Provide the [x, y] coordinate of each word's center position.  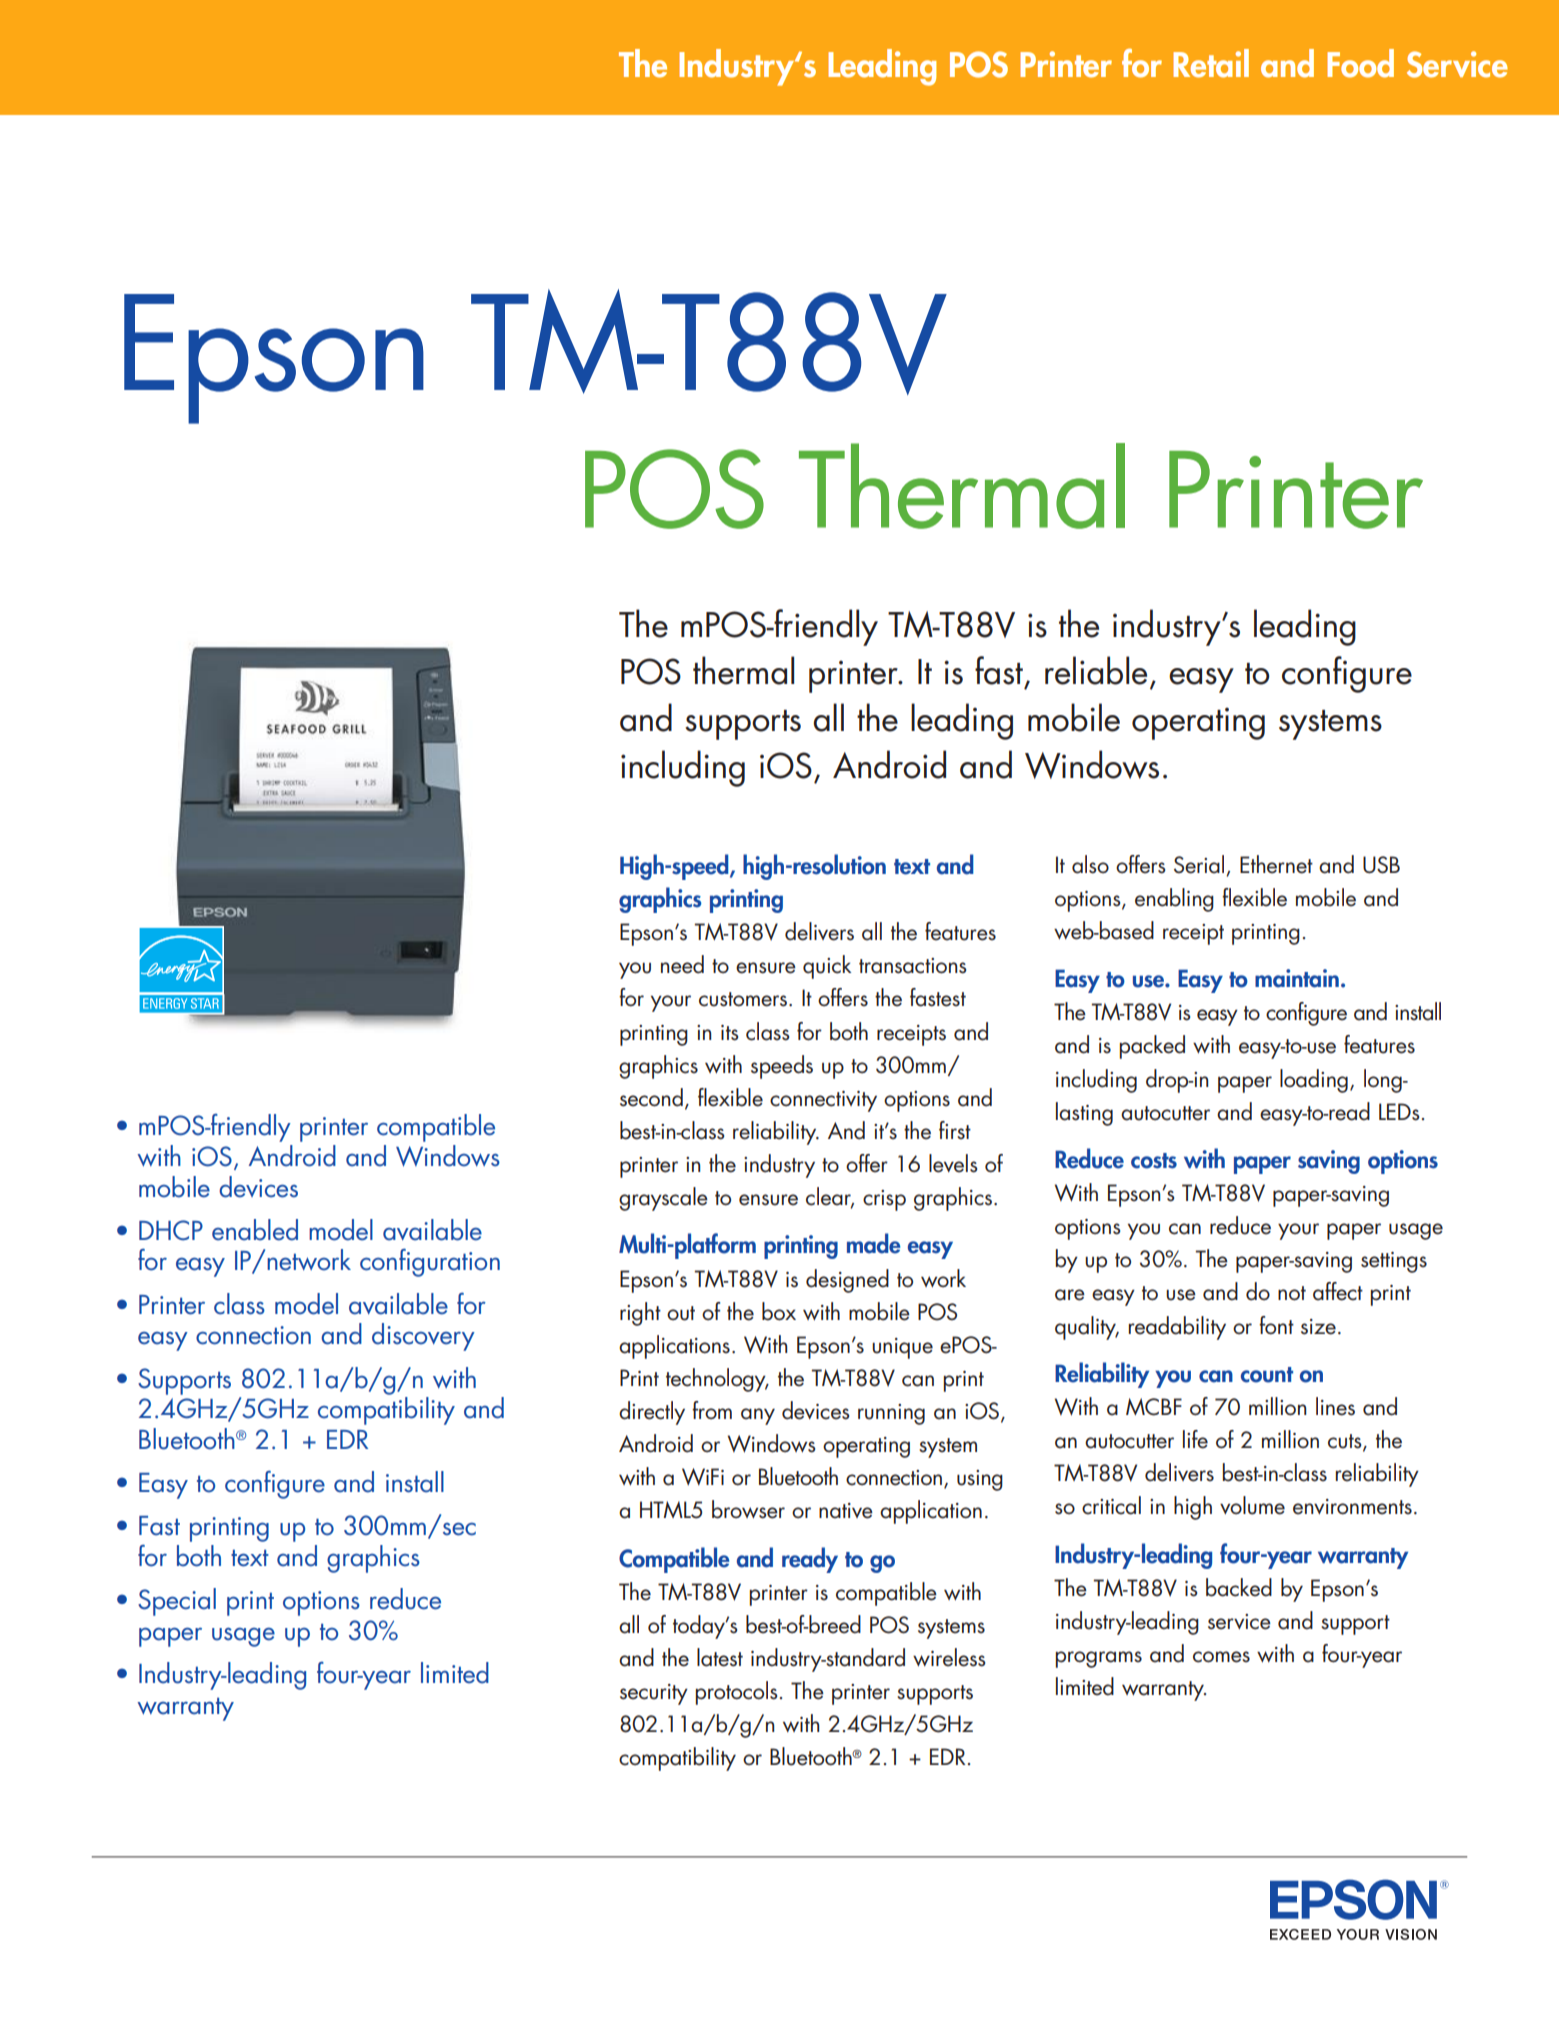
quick [827, 967]
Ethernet [1276, 864]
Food [1360, 63]
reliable [1096, 670]
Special [177, 1602]
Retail [1211, 63]
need [682, 964]
